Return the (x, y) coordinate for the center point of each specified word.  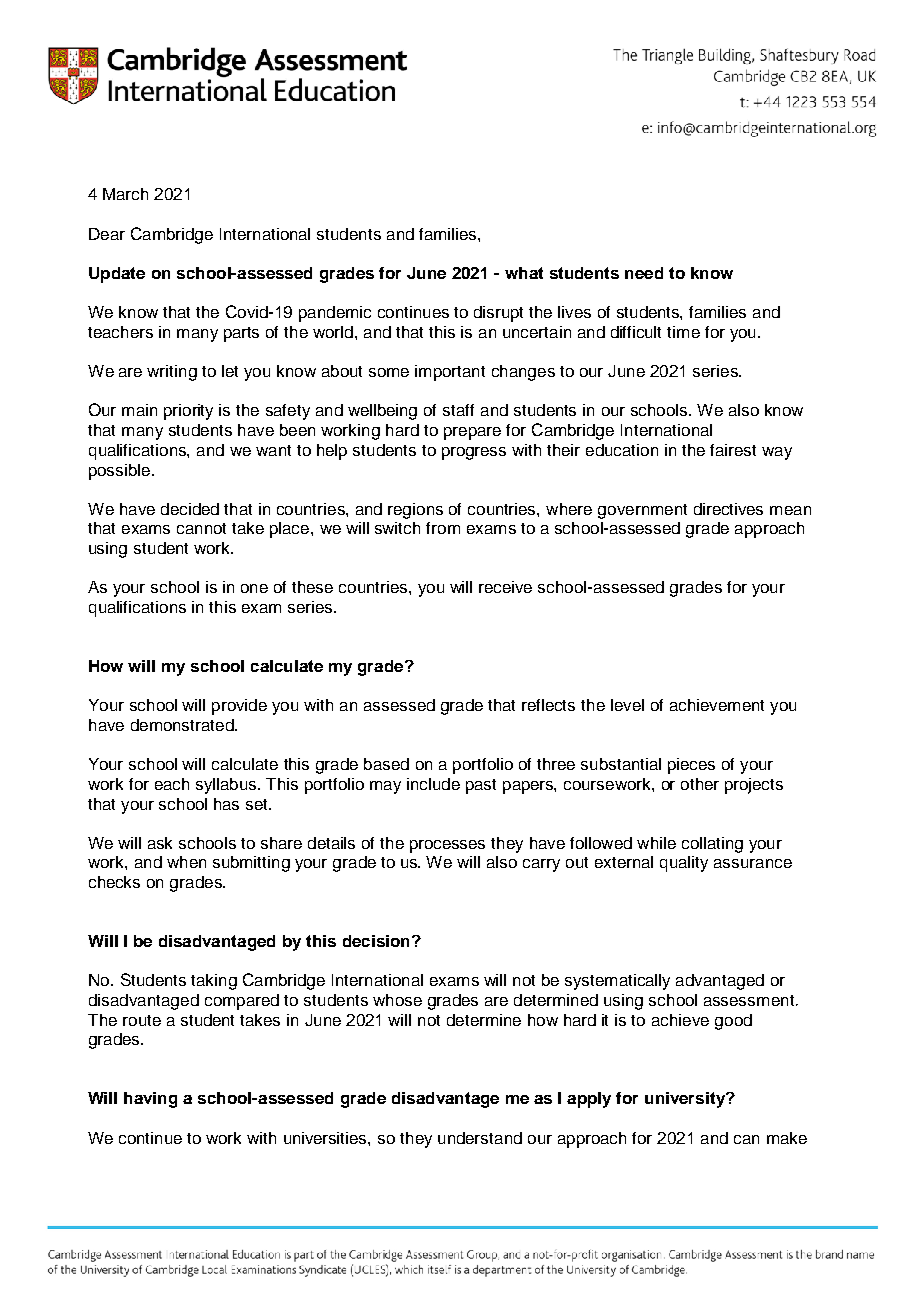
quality (684, 864)
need (644, 273)
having (150, 1100)
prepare (472, 433)
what (524, 273)
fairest (733, 450)
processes (447, 846)
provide (239, 707)
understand (480, 1138)
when (186, 862)
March (125, 194)
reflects (548, 705)
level (627, 705)
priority (188, 412)
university (686, 1100)
